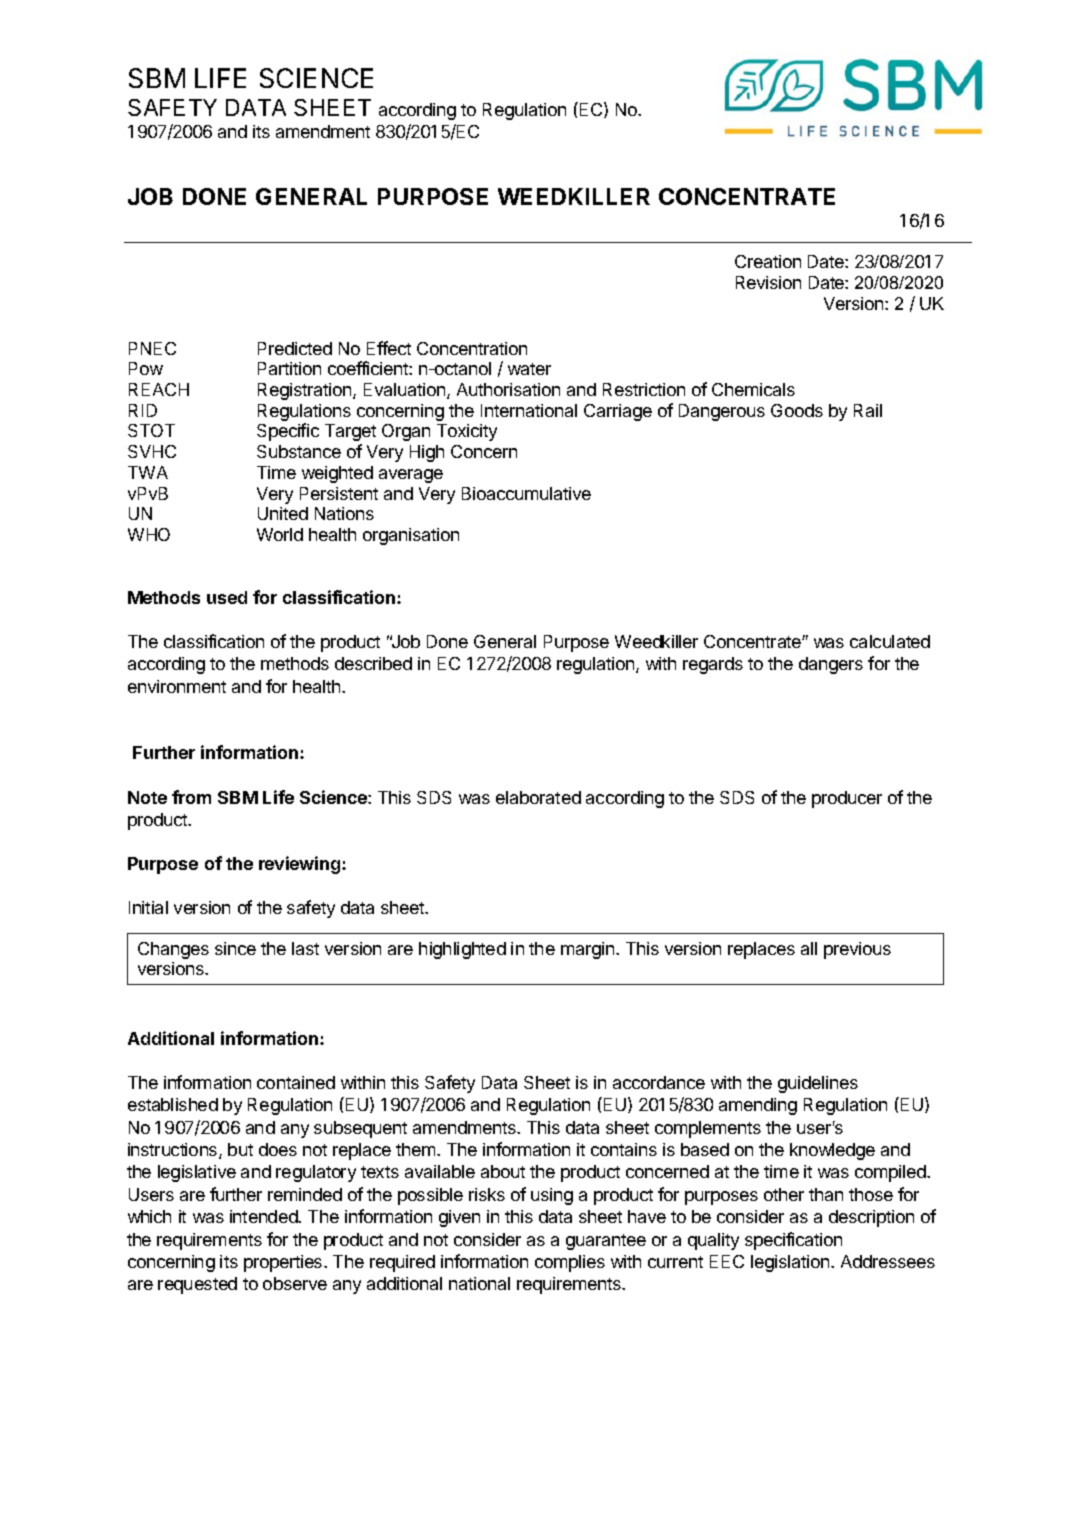  What do you see at coordinates (791, 1263) in the document?
I see `legislation` at bounding box center [791, 1263].
